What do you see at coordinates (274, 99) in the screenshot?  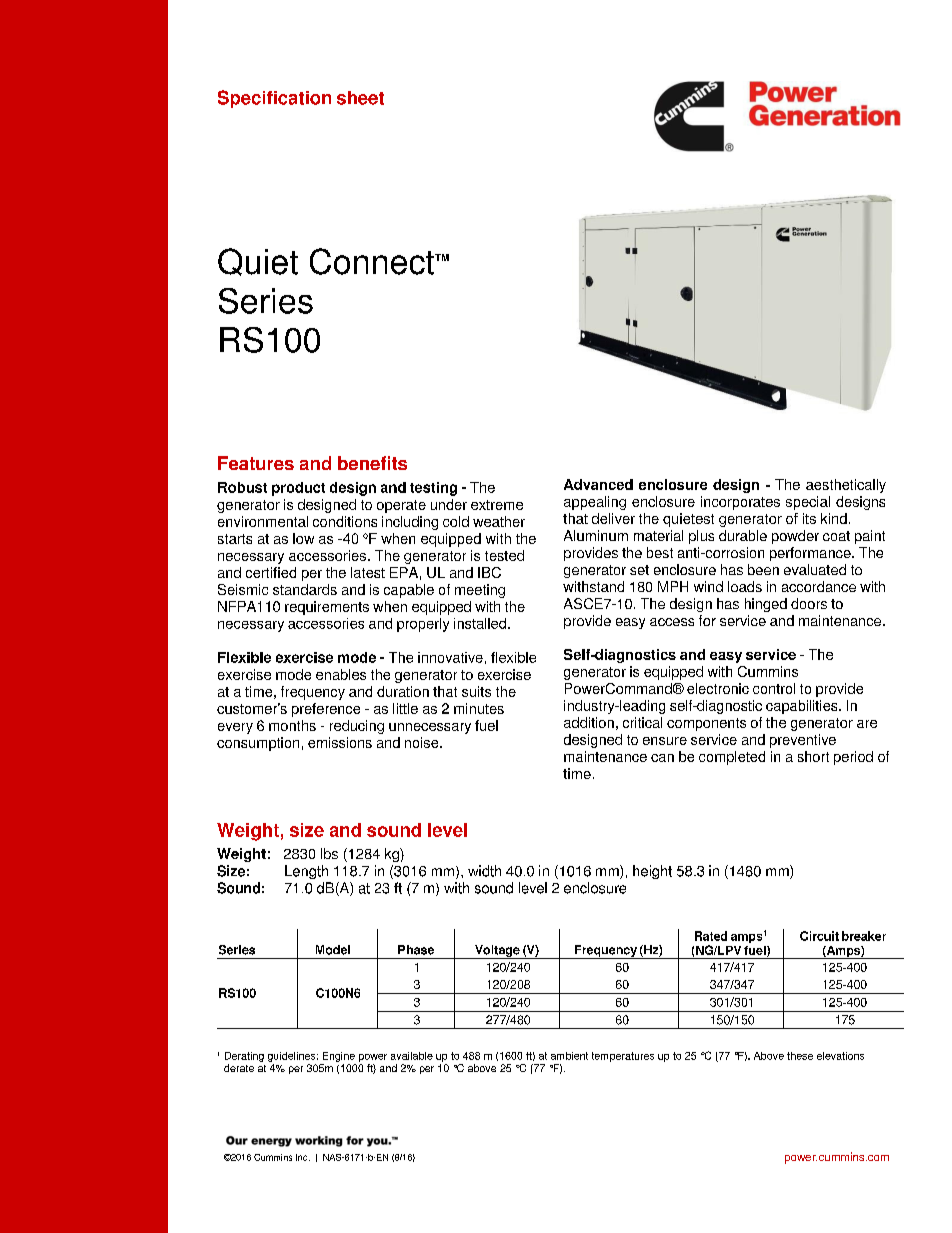 I see `Specification` at bounding box center [274, 99].
